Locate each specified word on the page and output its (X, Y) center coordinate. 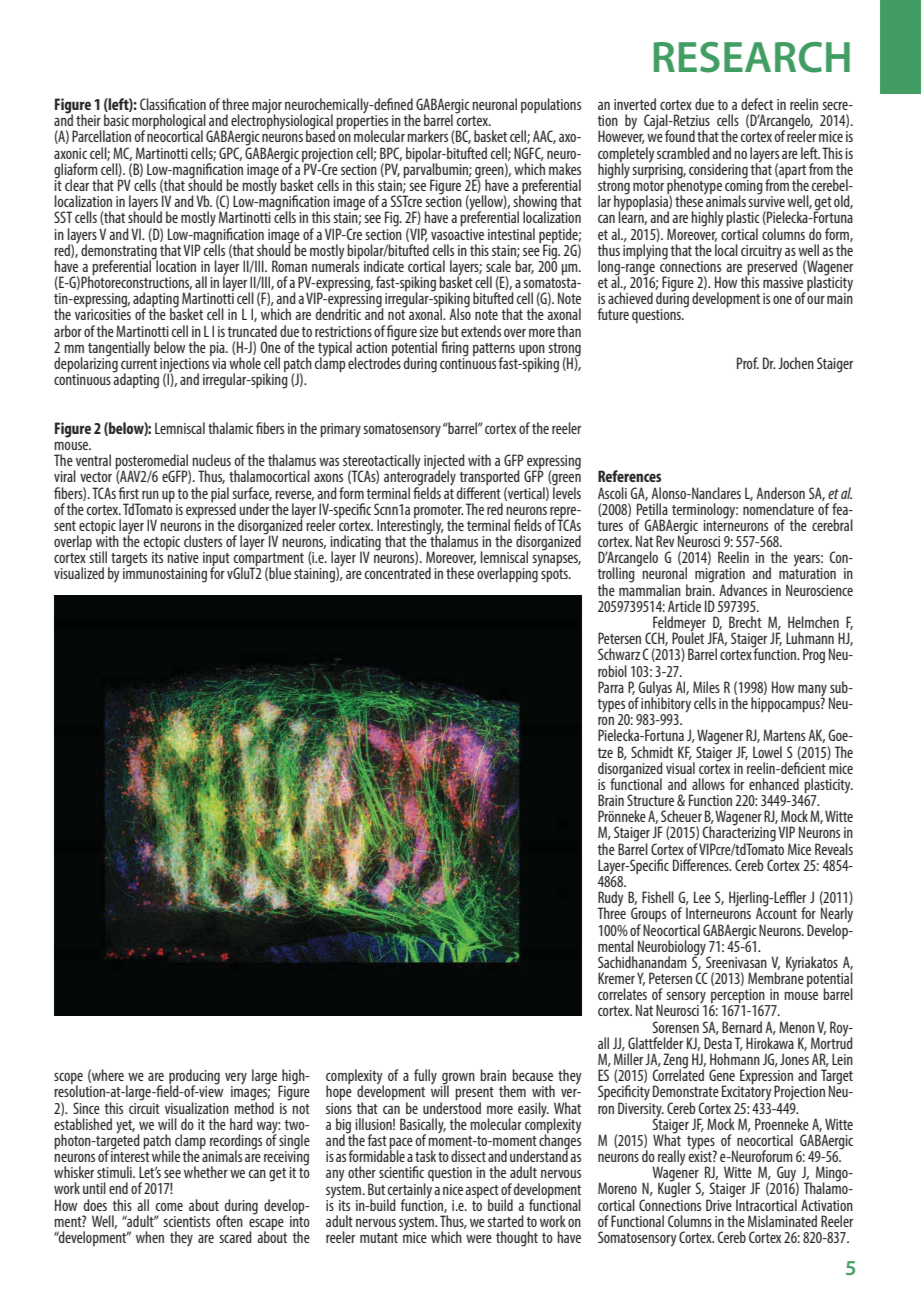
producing (194, 1078)
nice (453, 1189)
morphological (169, 123)
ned (403, 104)
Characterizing (739, 834)
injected (444, 463)
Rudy (611, 900)
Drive (719, 1204)
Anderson (780, 493)
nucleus (211, 460)
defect (757, 104)
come (169, 1207)
